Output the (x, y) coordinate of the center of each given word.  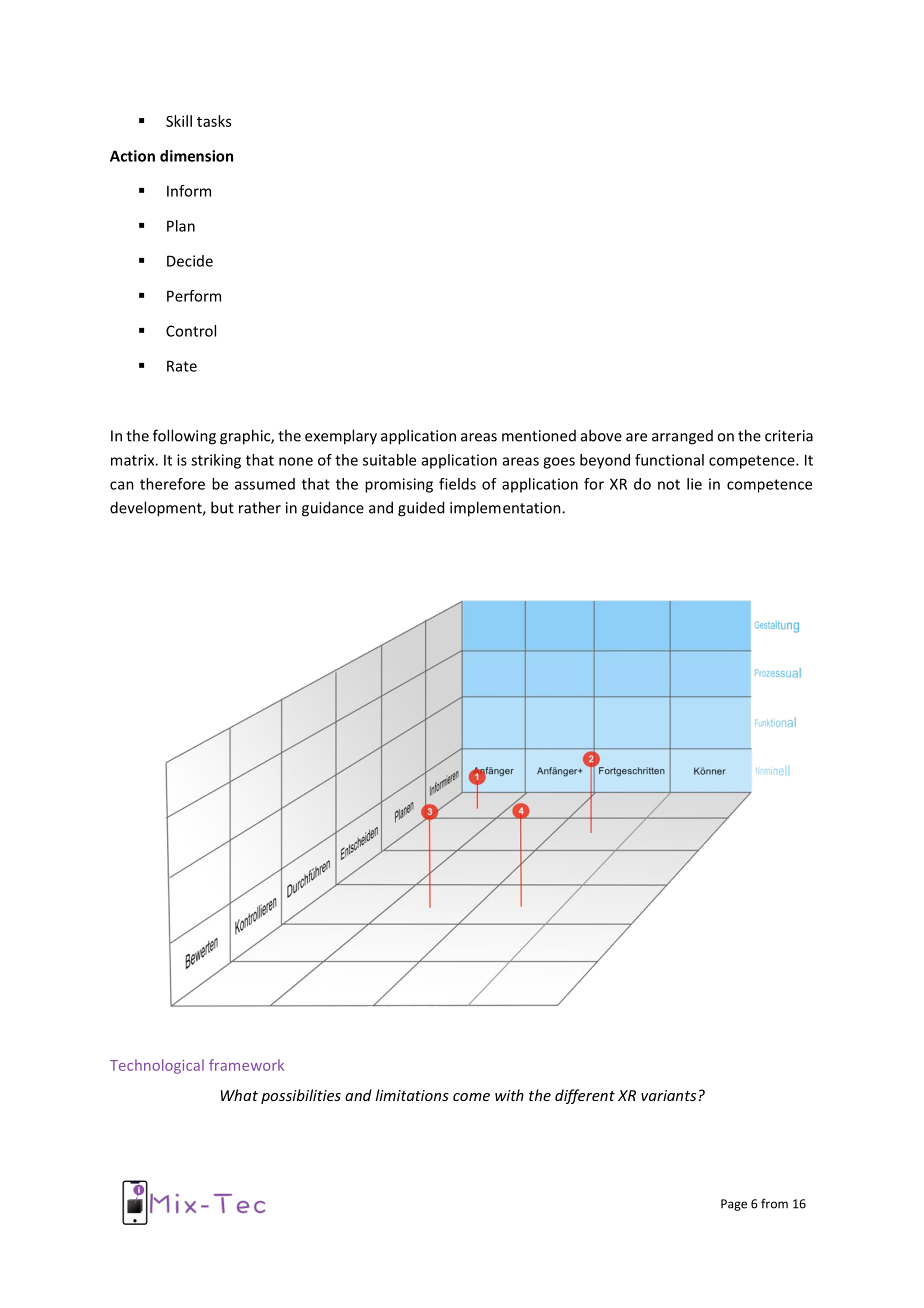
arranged (682, 437)
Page (734, 1205)
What (239, 1095)
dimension (196, 156)
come (471, 1097)
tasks (214, 121)
